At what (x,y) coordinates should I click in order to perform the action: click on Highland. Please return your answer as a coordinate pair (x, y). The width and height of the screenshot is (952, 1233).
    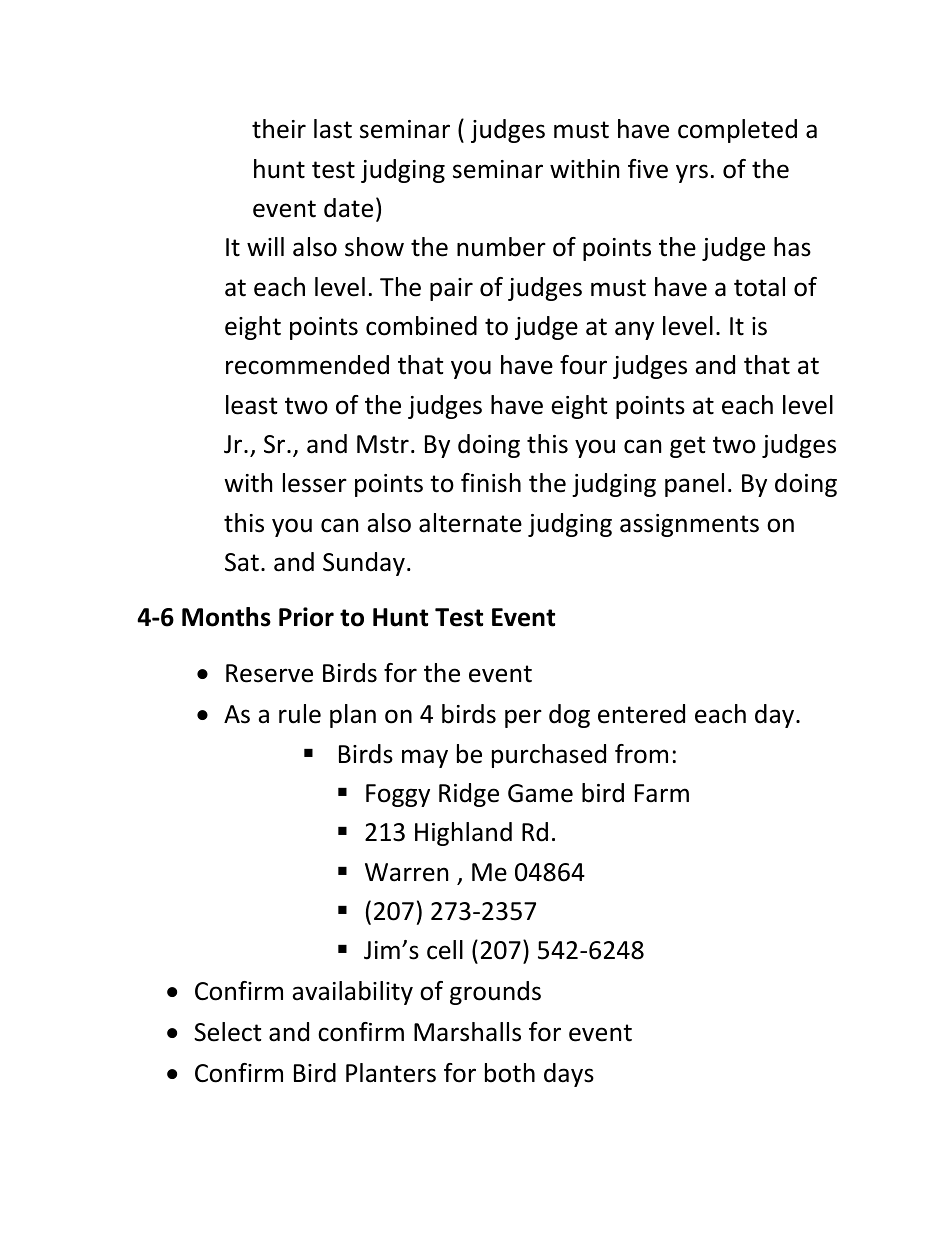
    Looking at the image, I should click on (463, 834).
